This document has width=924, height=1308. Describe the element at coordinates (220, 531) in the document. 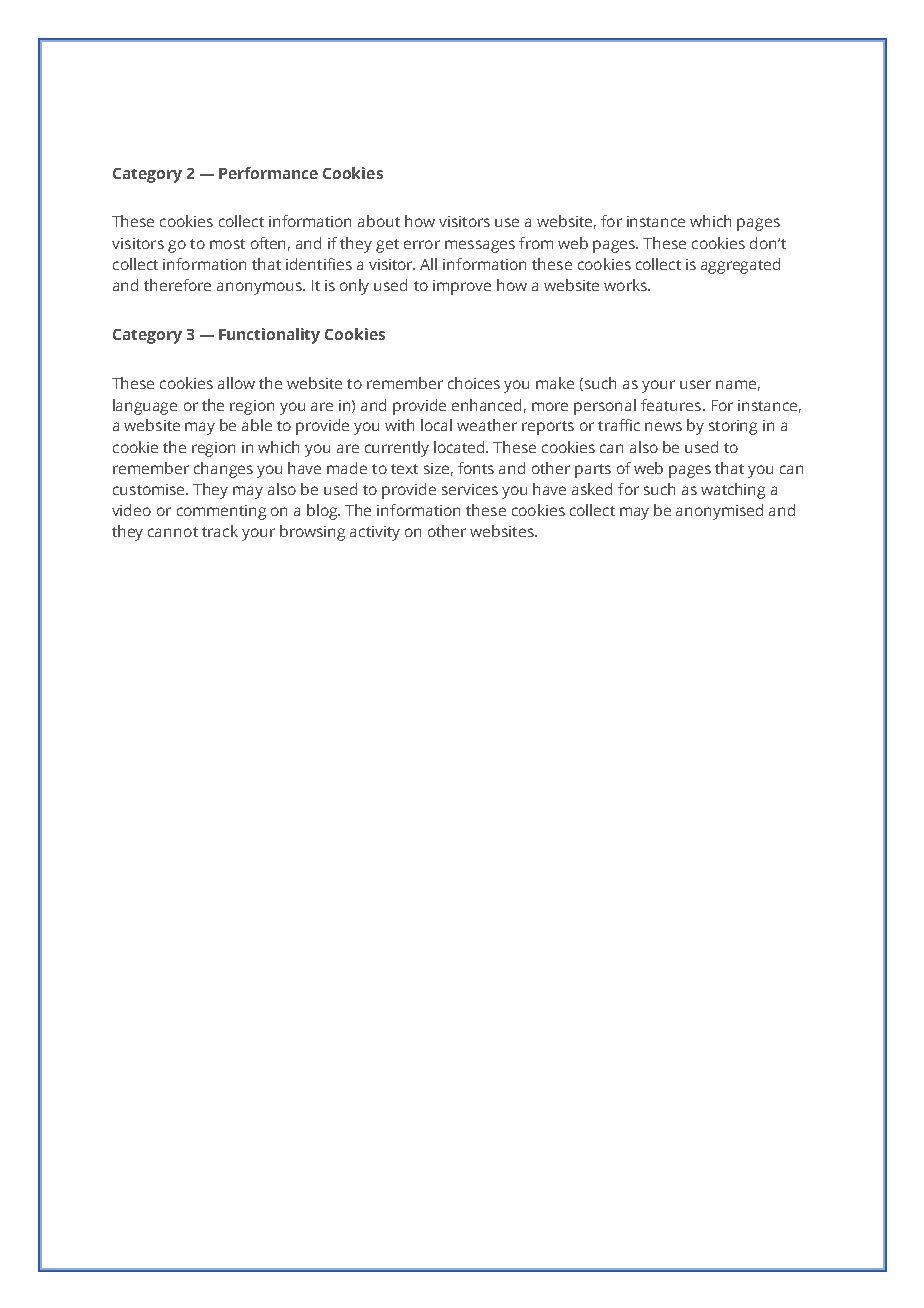

I see `track` at that location.
